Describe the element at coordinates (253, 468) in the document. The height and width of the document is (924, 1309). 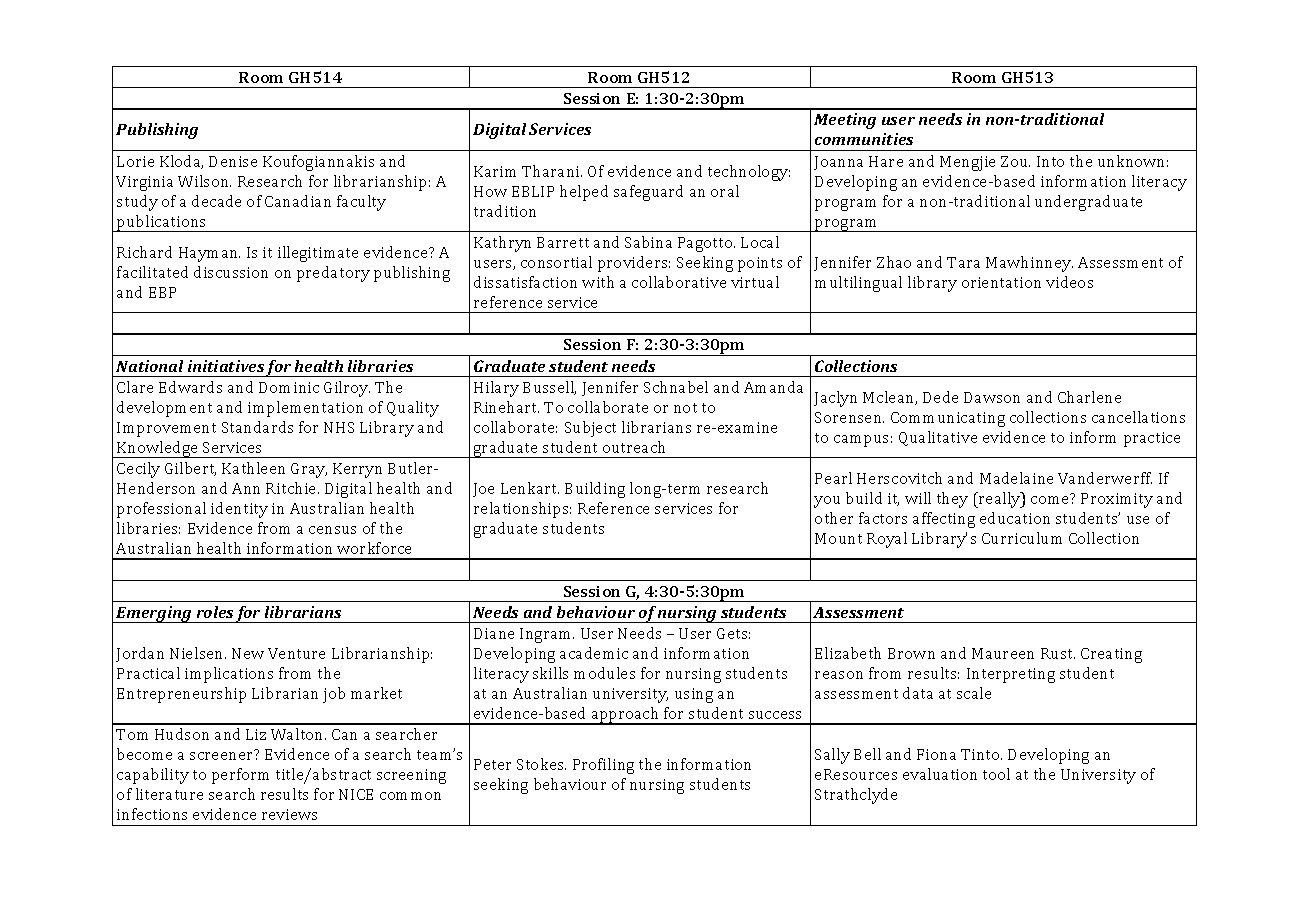
I see `Kathleen` at that location.
